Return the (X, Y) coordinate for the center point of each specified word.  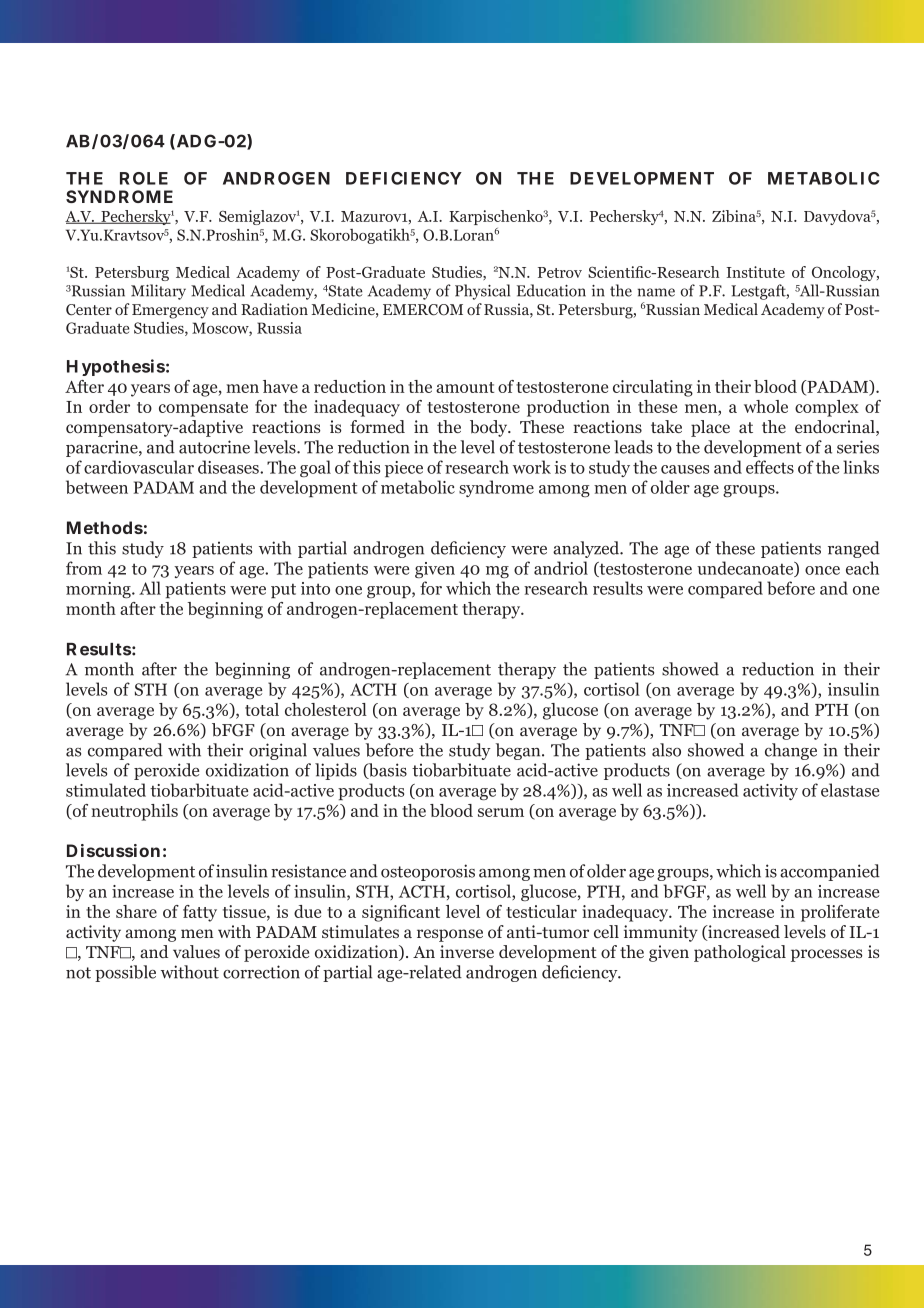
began (519, 751)
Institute (755, 272)
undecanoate (746, 569)
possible (125, 973)
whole (766, 406)
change (791, 751)
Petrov (560, 272)
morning (99, 590)
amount (465, 387)
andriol (561, 568)
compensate (203, 409)
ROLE (144, 178)
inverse (467, 951)
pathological (740, 953)
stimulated (106, 790)
